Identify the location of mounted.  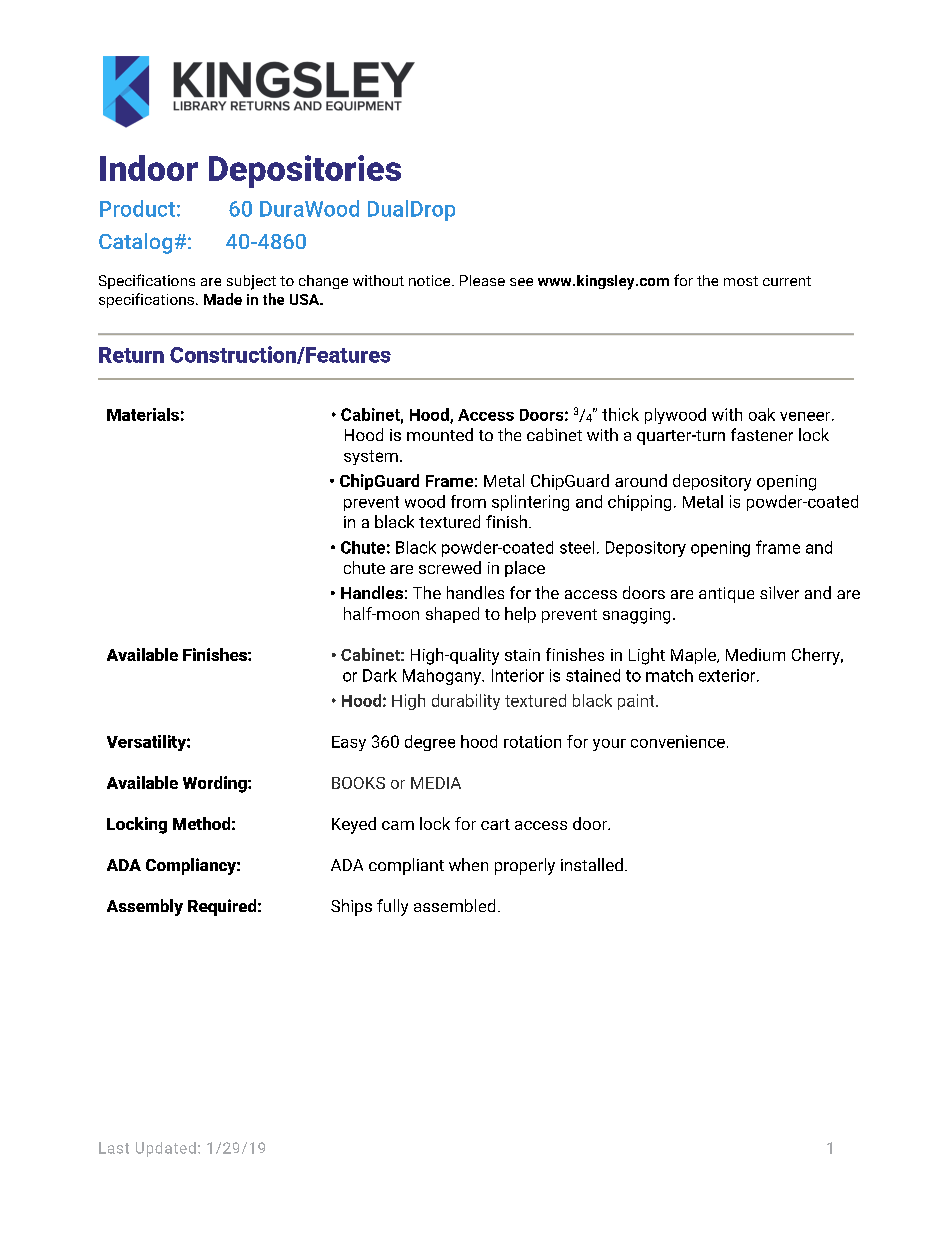
(440, 434).
